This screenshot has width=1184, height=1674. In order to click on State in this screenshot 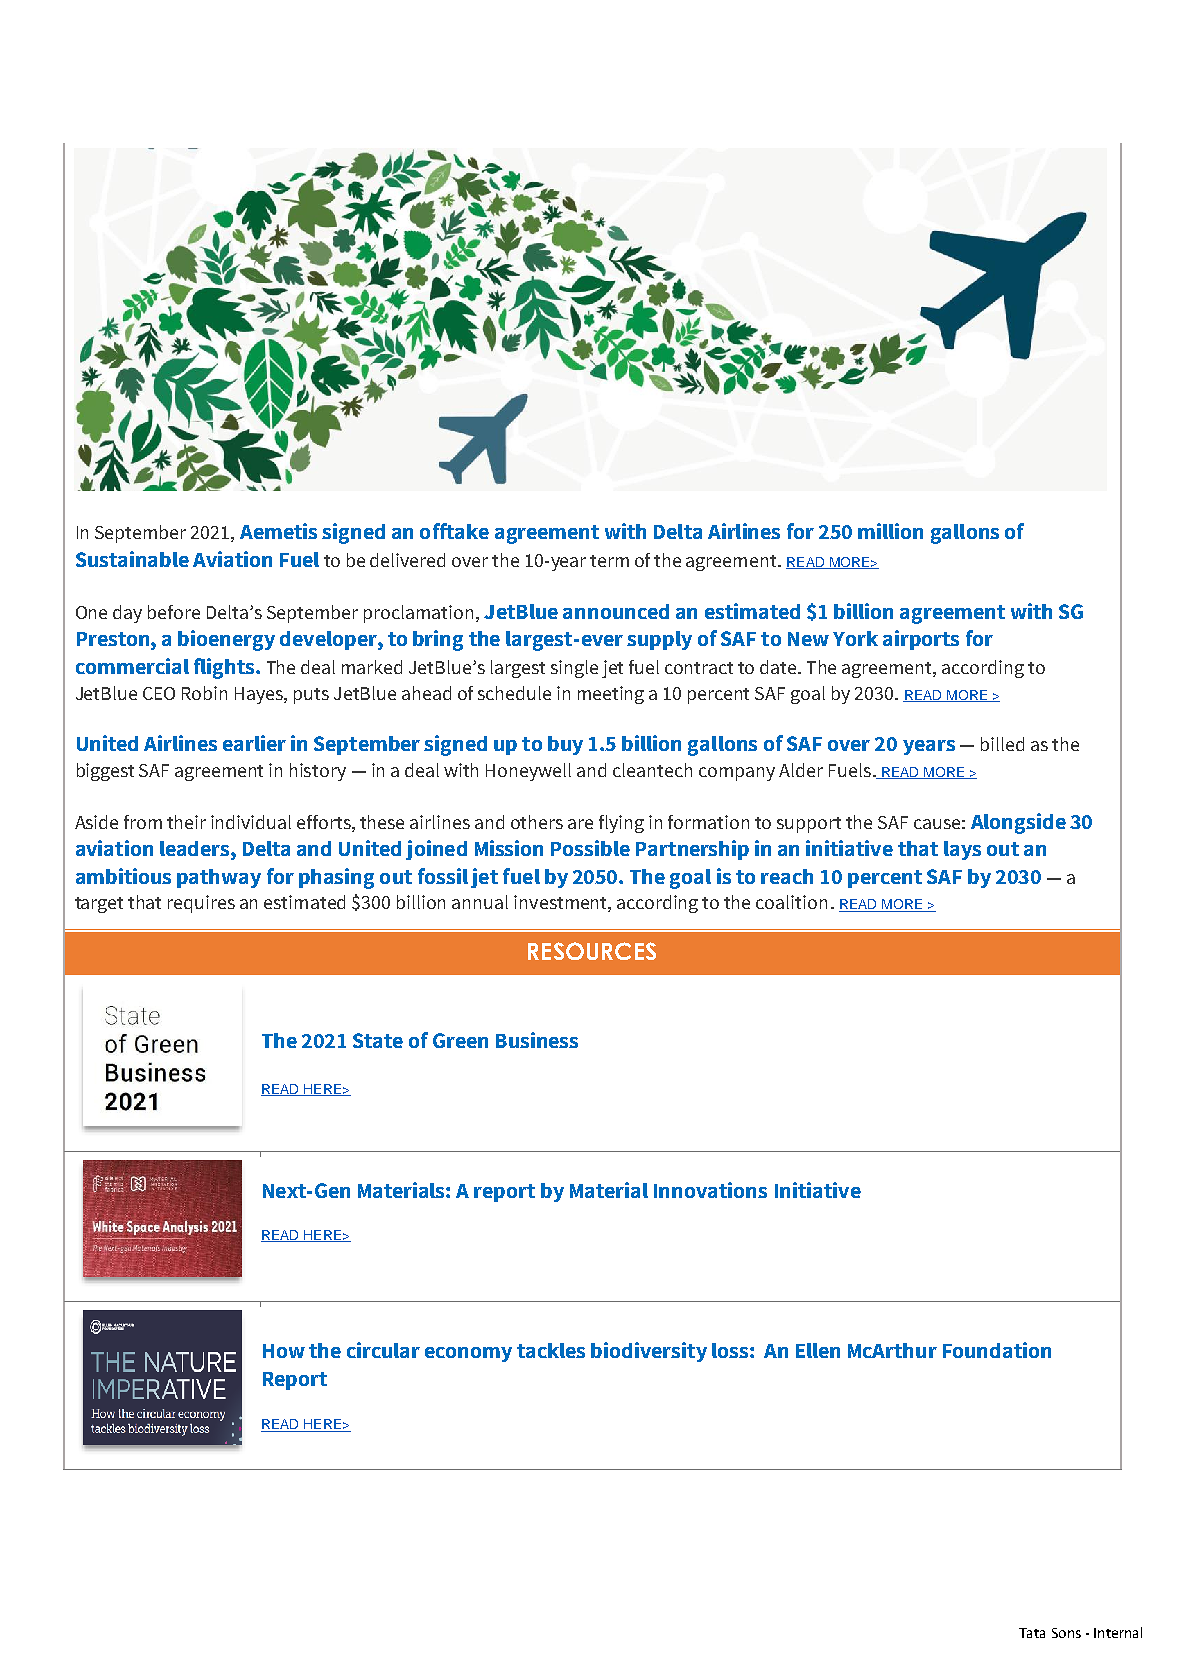, I will do `click(378, 1040)`.
